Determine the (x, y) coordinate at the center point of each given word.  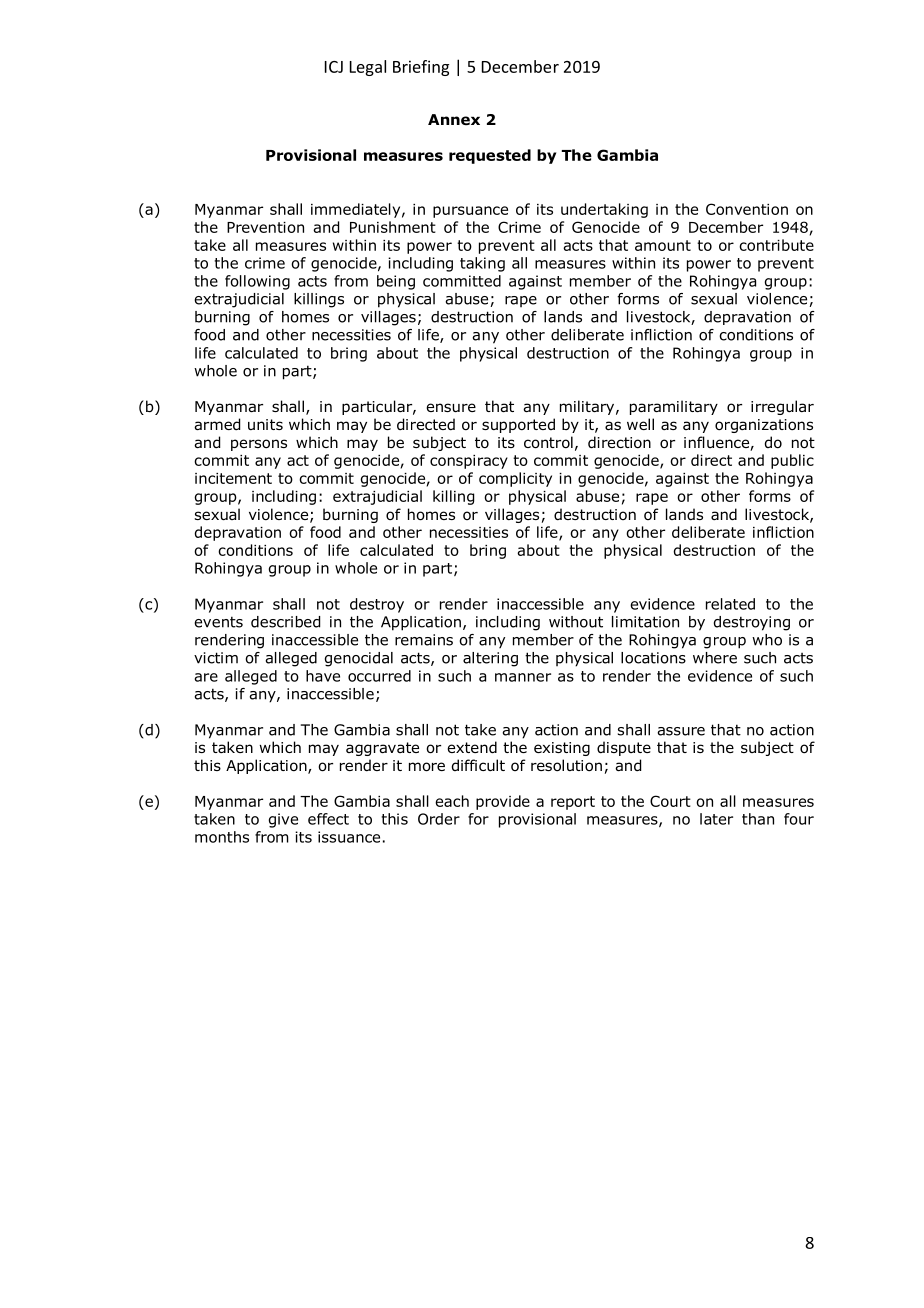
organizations (764, 426)
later (716, 819)
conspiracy (469, 462)
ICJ (334, 67)
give (283, 820)
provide (503, 802)
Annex (454, 119)
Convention (747, 209)
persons (259, 445)
